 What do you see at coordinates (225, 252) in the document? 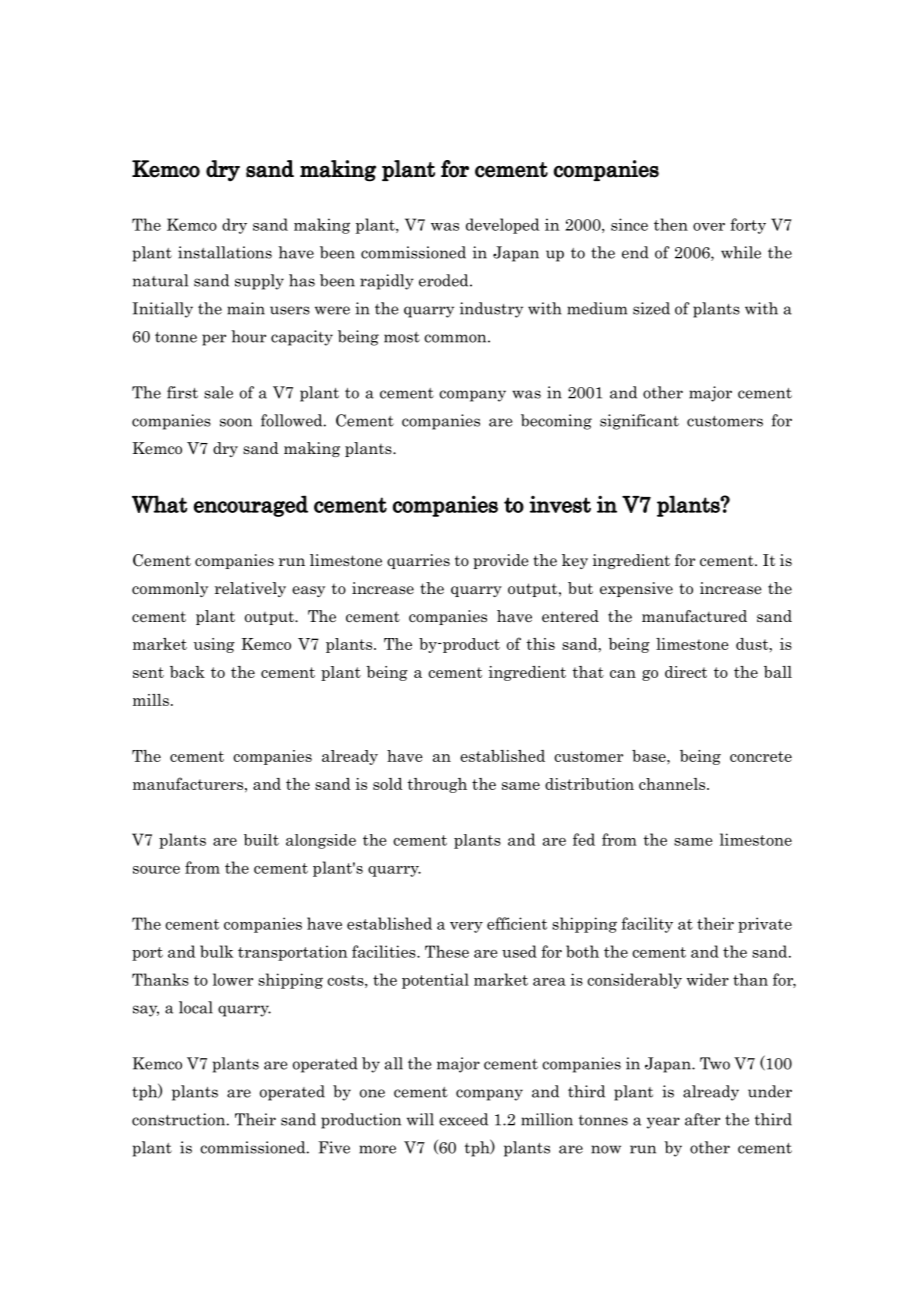
I see `installations` at bounding box center [225, 252].
